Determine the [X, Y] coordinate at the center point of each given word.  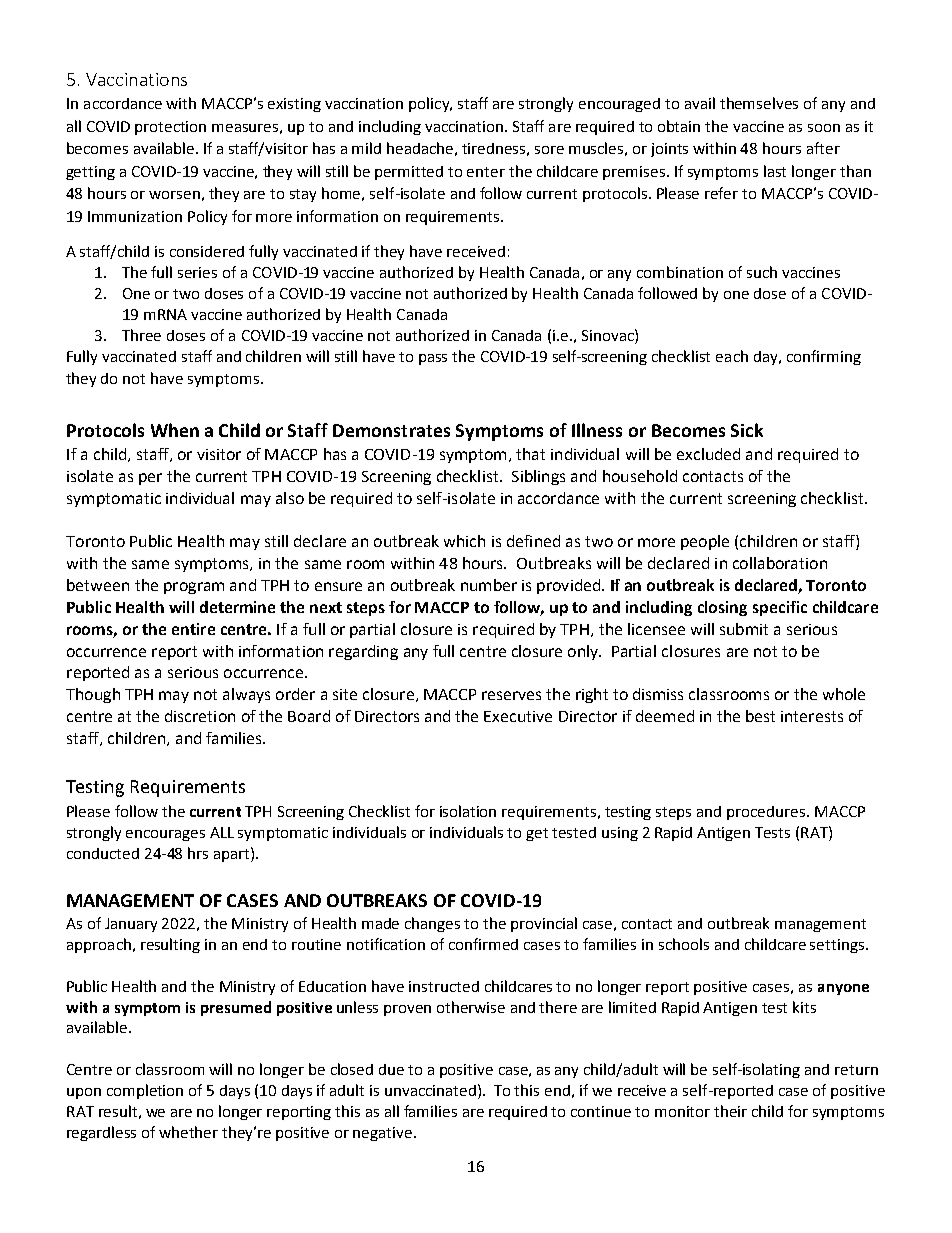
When [175, 430]
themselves [759, 103]
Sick [747, 430]
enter [486, 172]
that [530, 454]
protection [170, 128]
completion [145, 1091]
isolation [468, 811]
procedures [767, 813]
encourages [165, 835]
